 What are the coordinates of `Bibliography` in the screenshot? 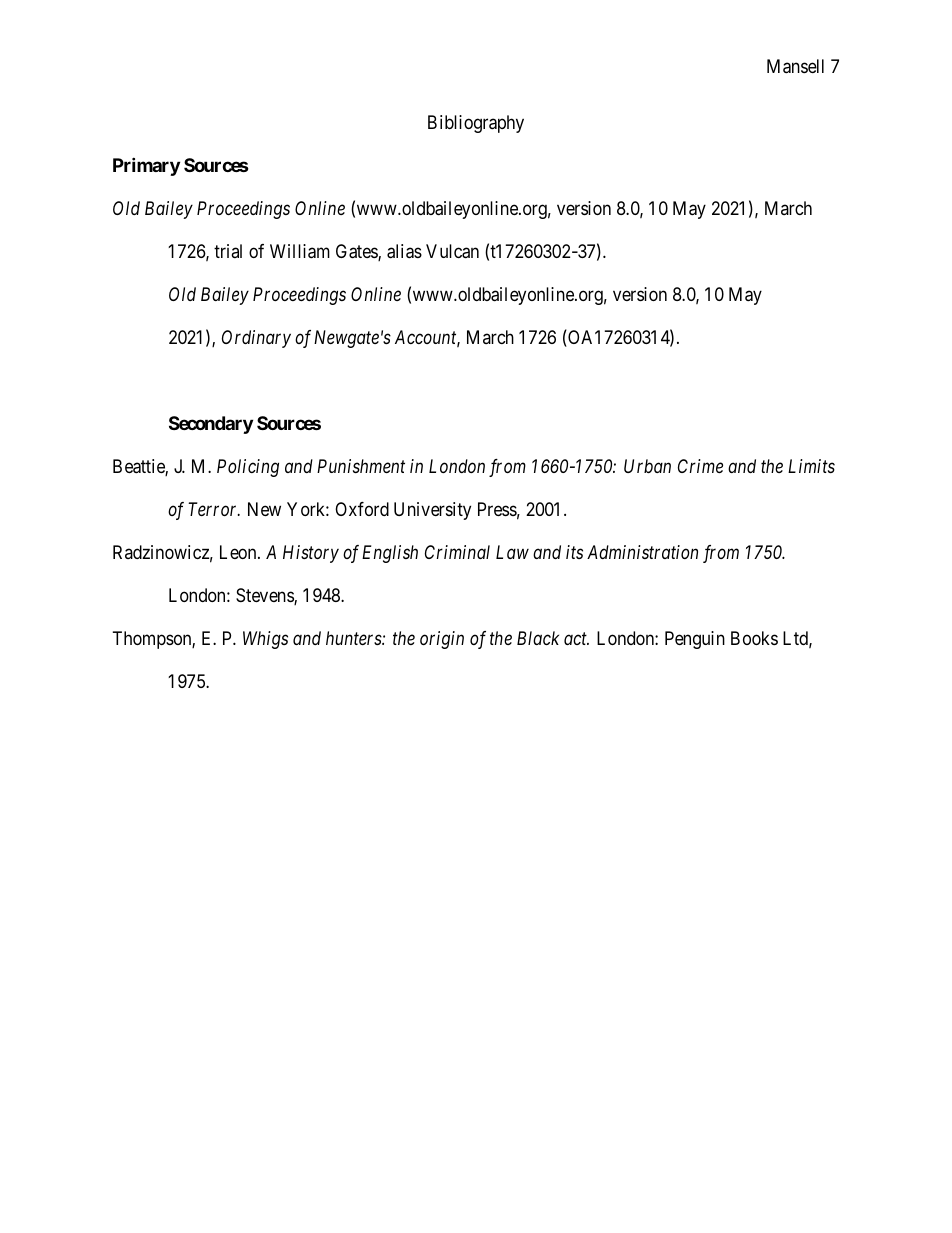 It's located at (476, 124).
